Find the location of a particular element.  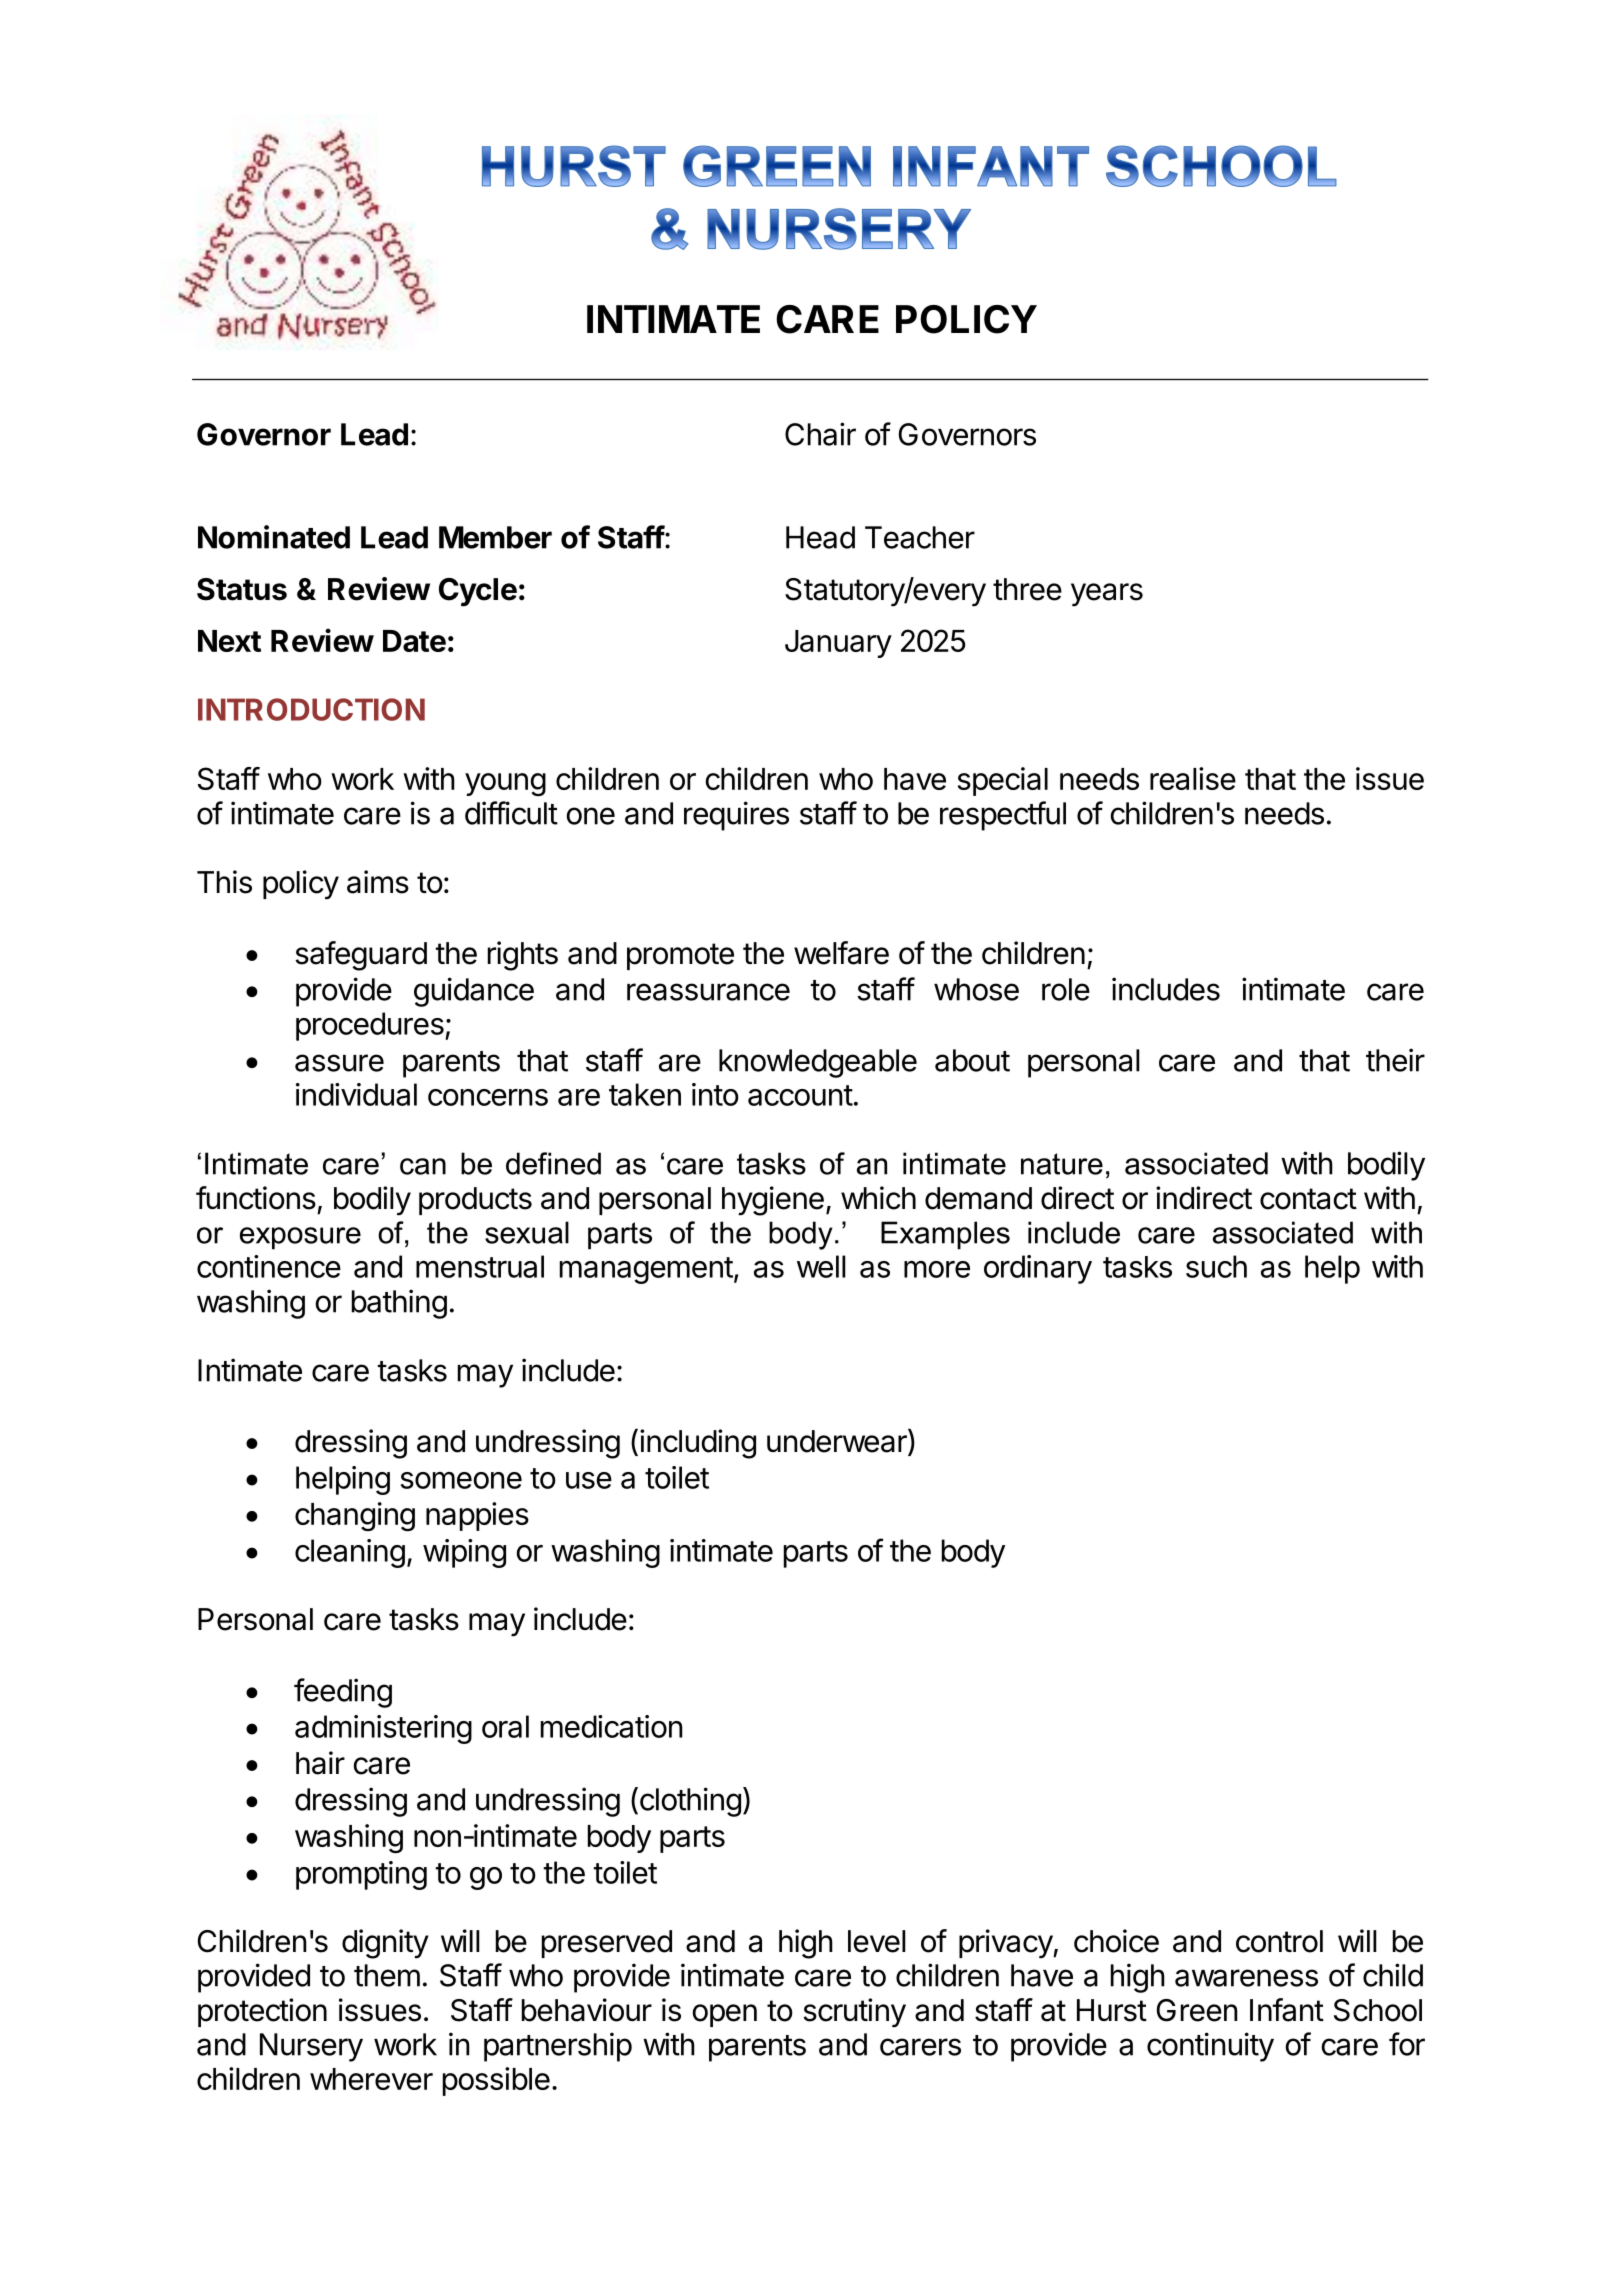

Head is located at coordinates (820, 537).
